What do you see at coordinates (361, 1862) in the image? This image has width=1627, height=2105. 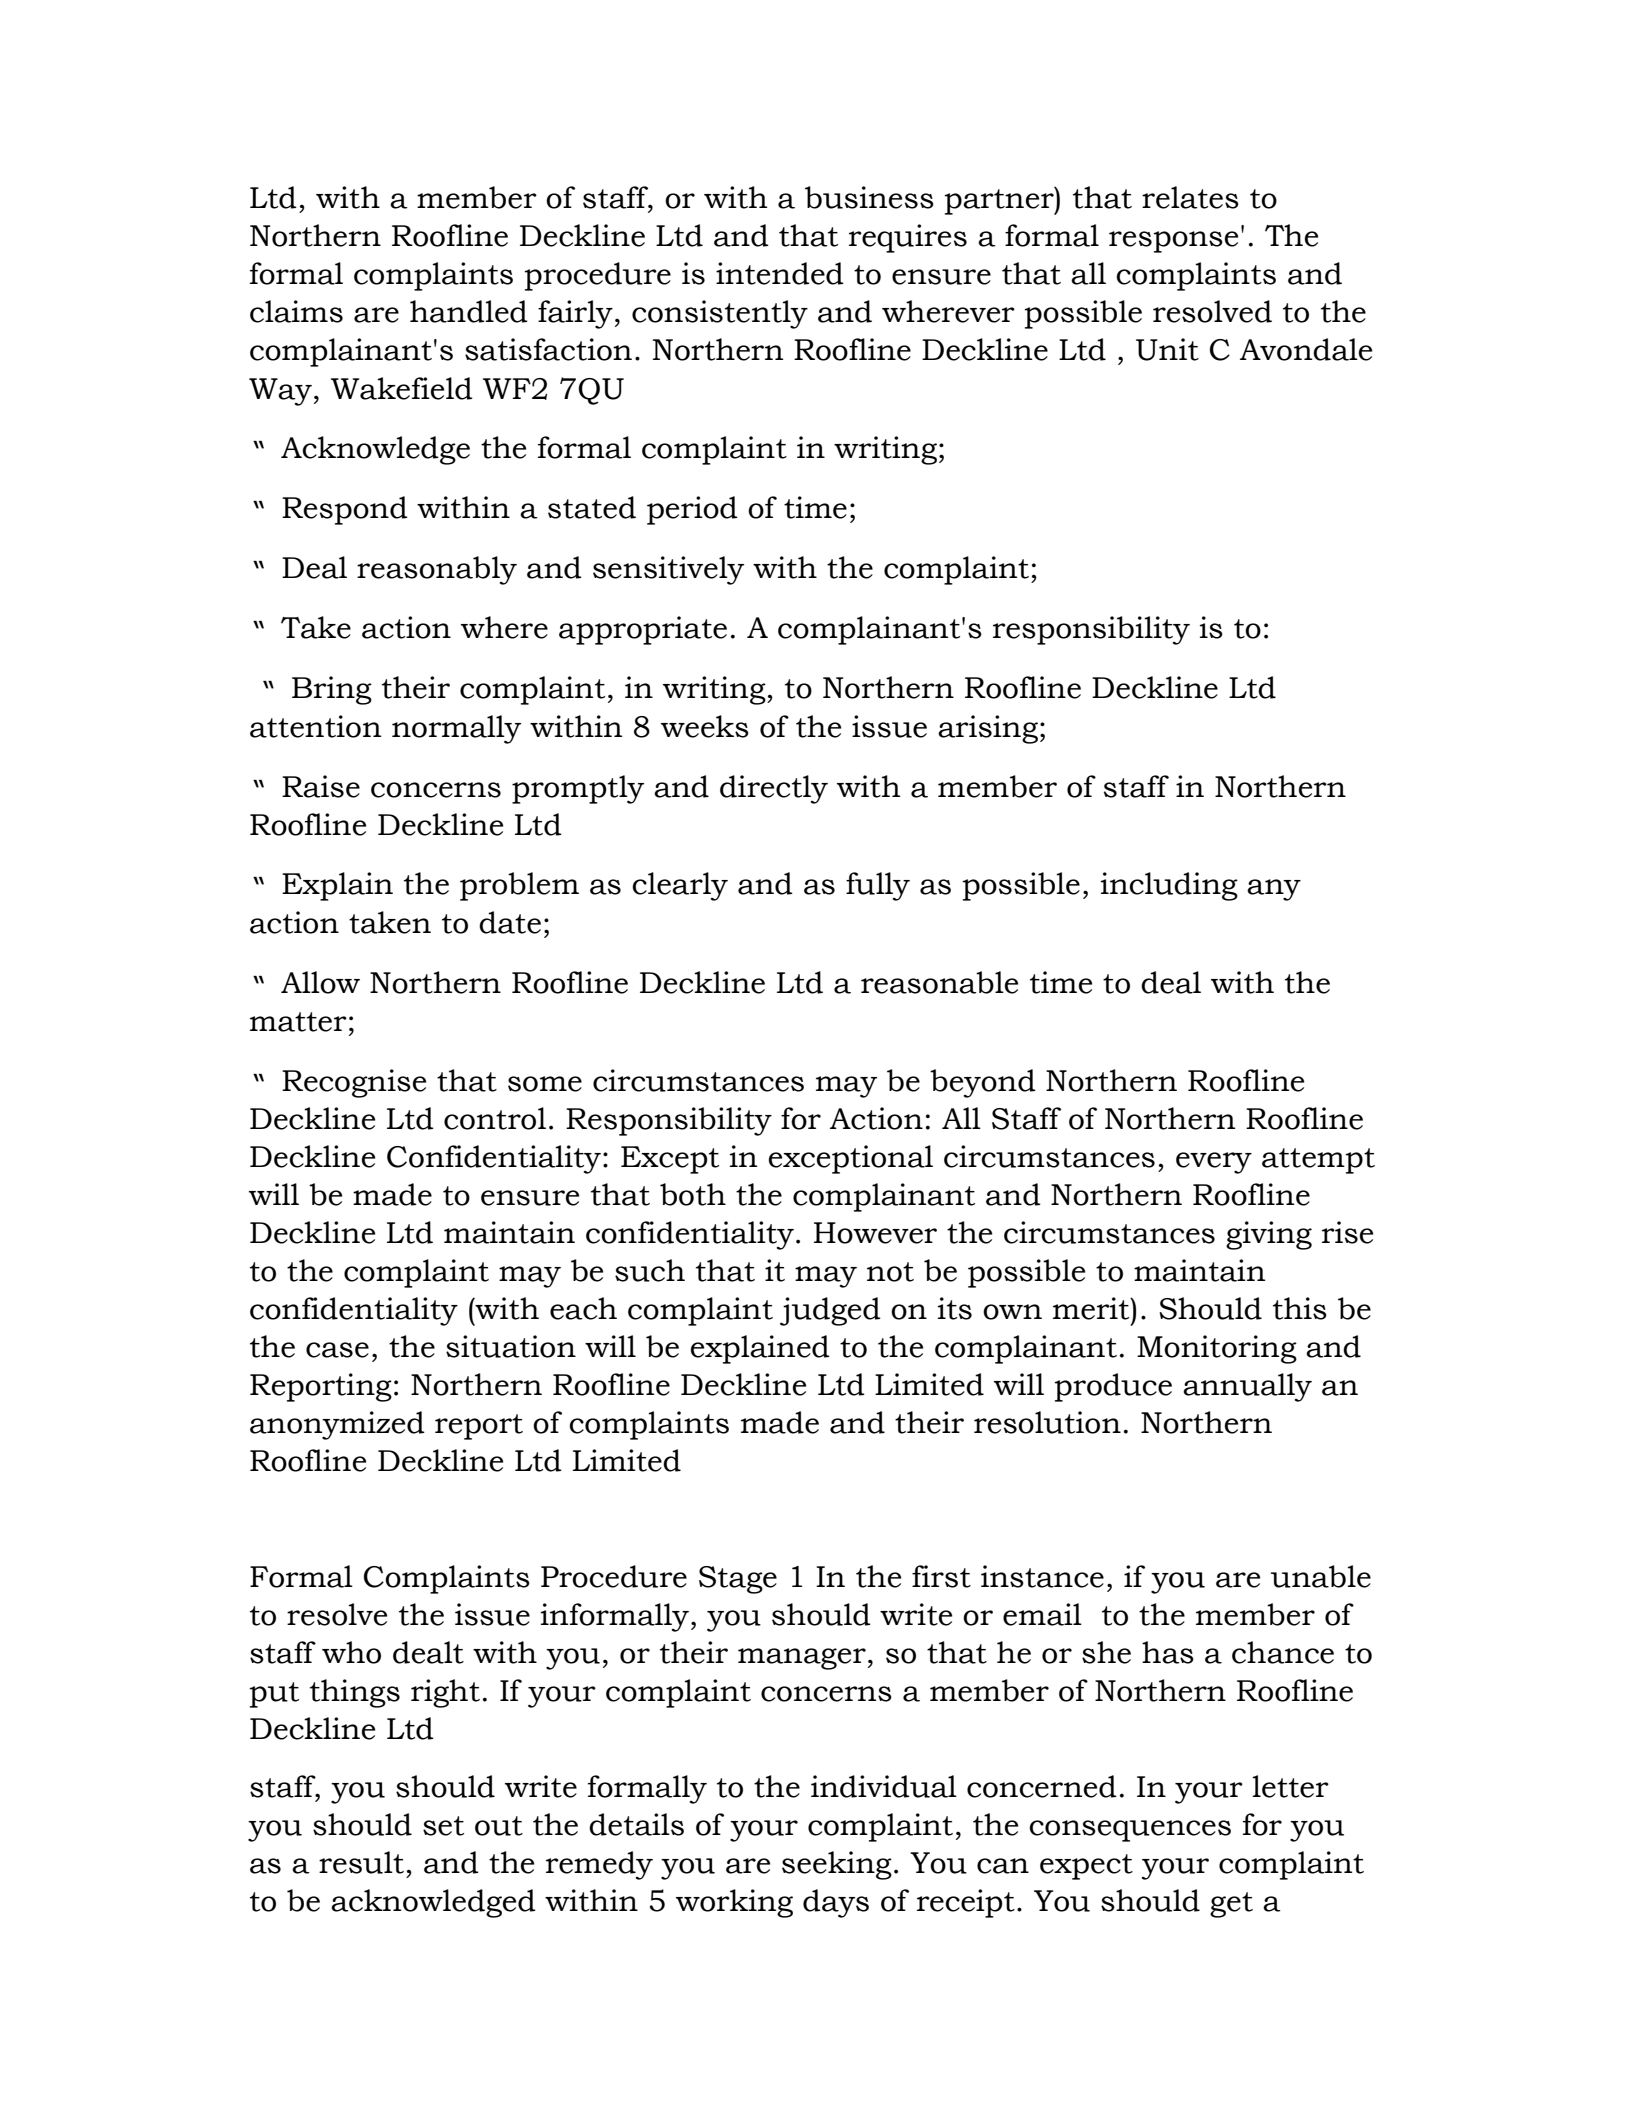 I see `result` at bounding box center [361, 1862].
